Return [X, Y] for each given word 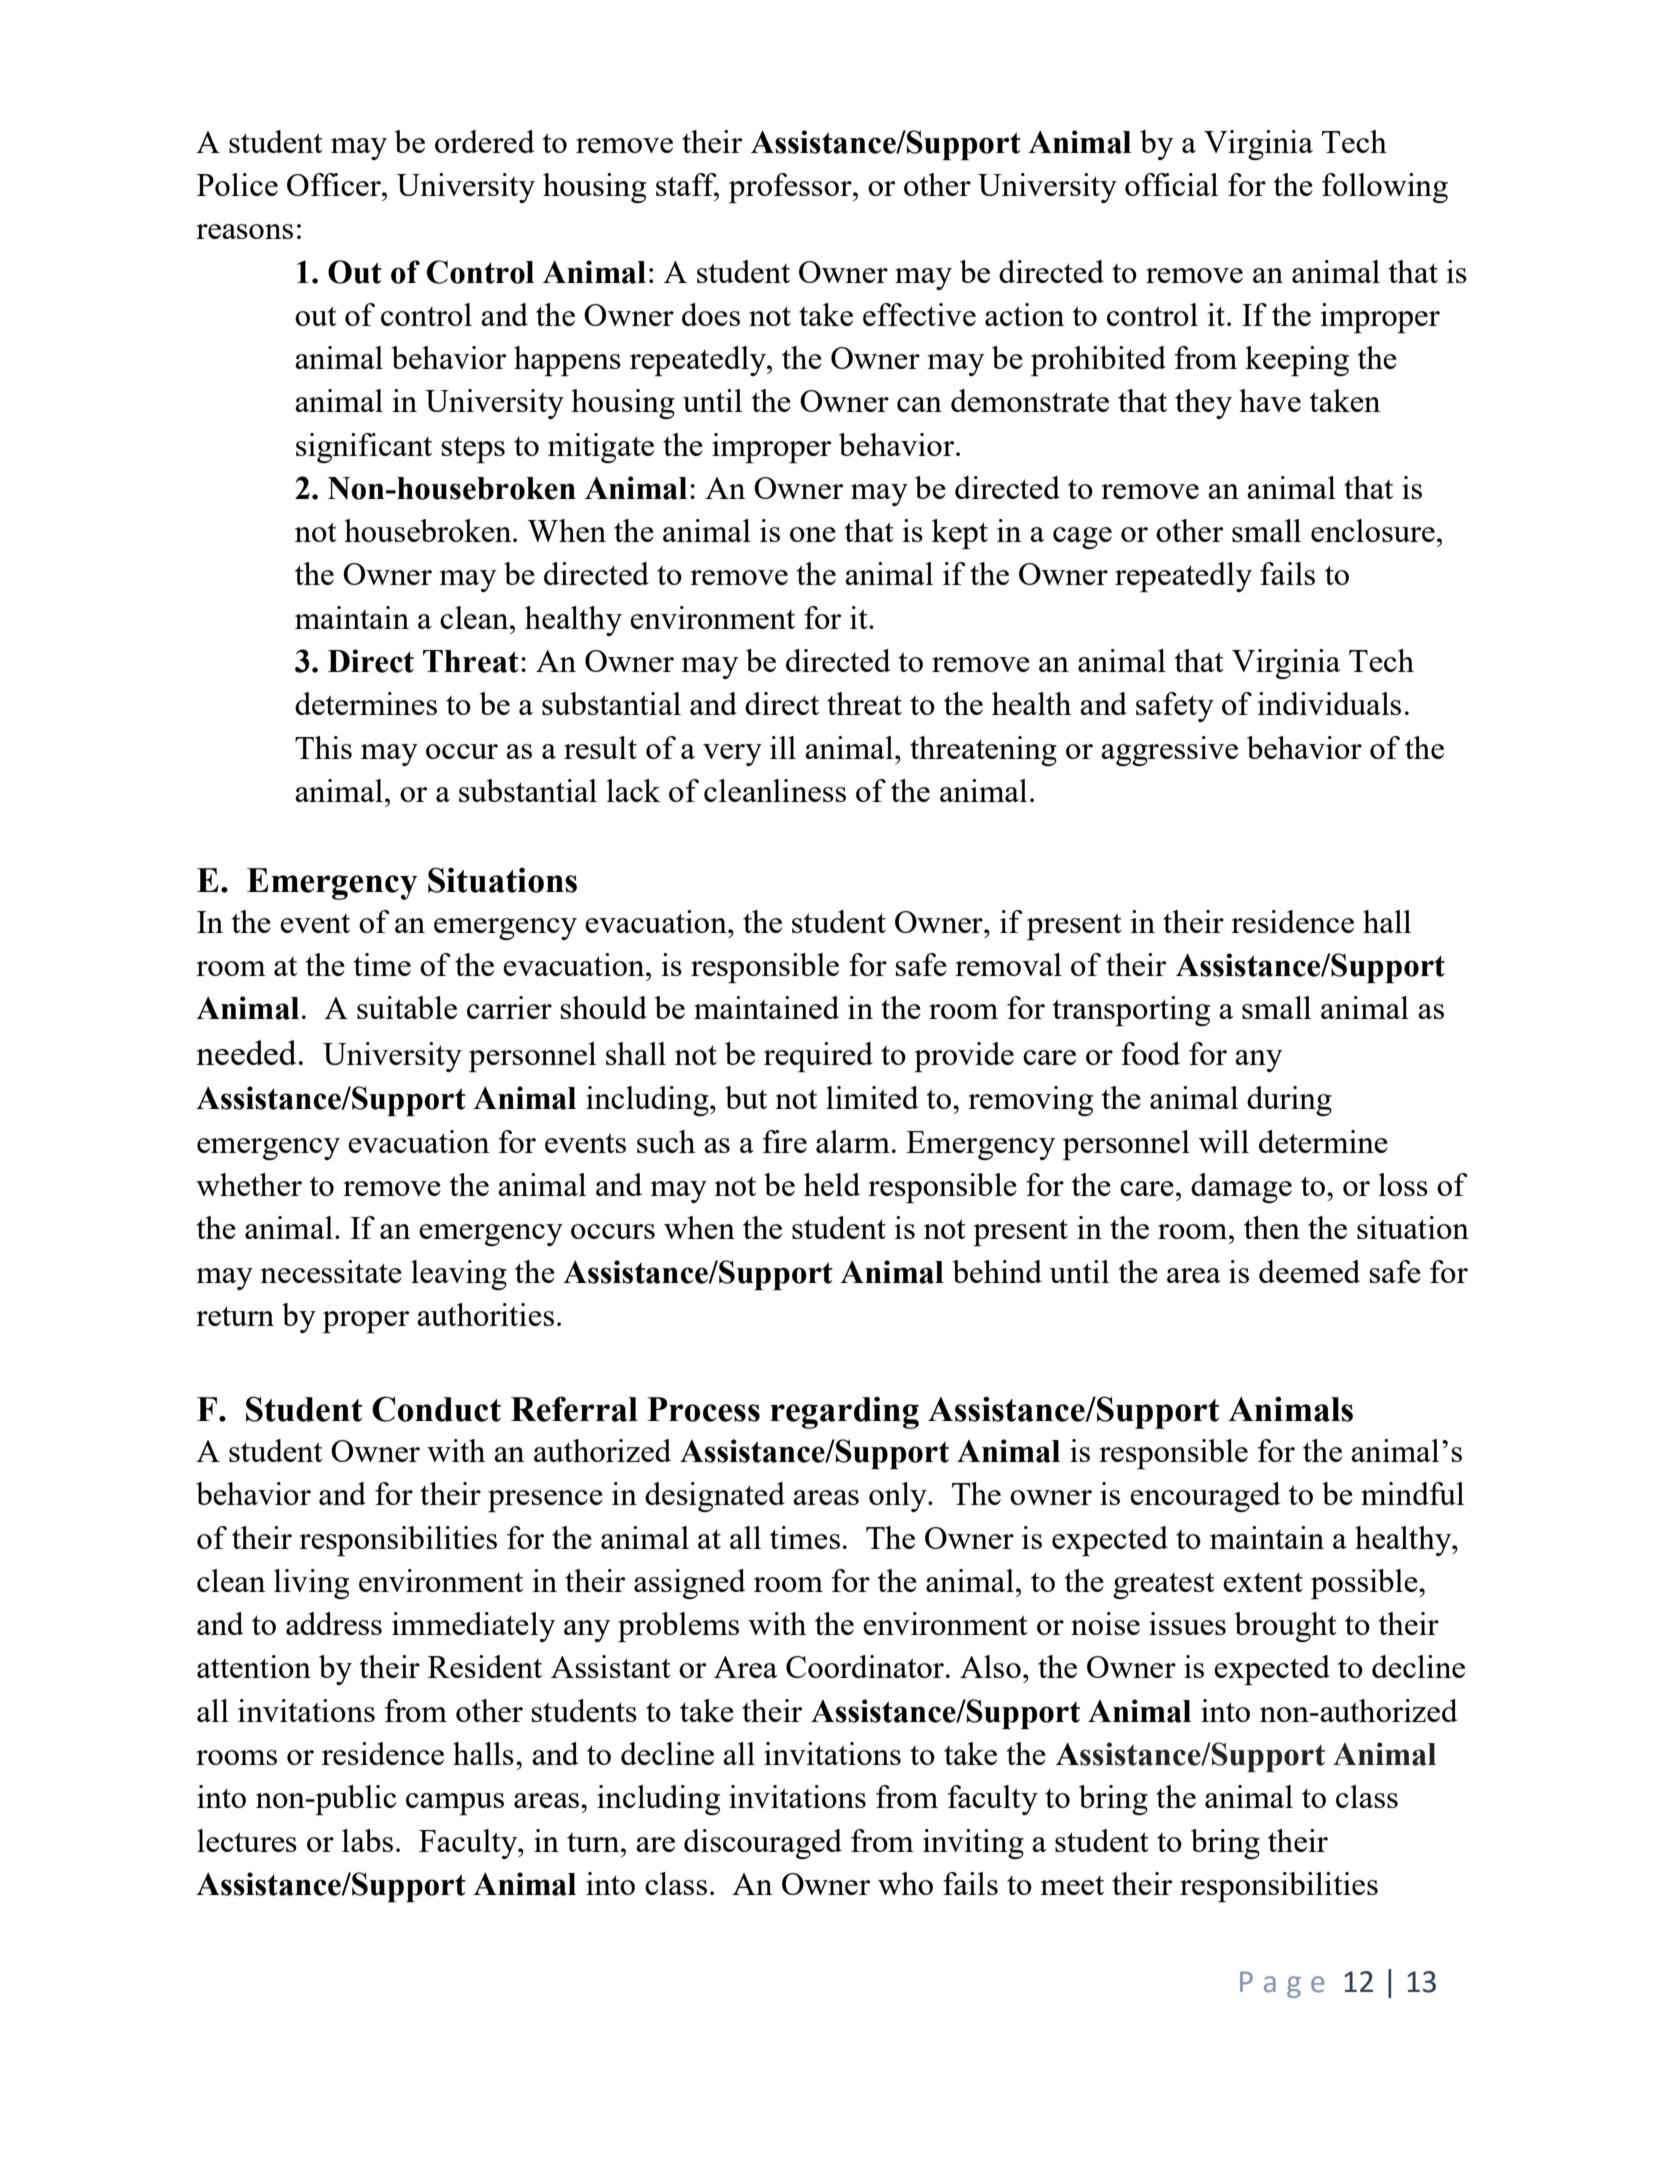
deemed [1309, 1271]
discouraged [763, 1844]
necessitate [331, 1271]
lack [633, 790]
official [1171, 184]
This [323, 747]
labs [367, 1840]
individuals [1329, 703]
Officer [335, 184]
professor [791, 188]
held [832, 1184]
